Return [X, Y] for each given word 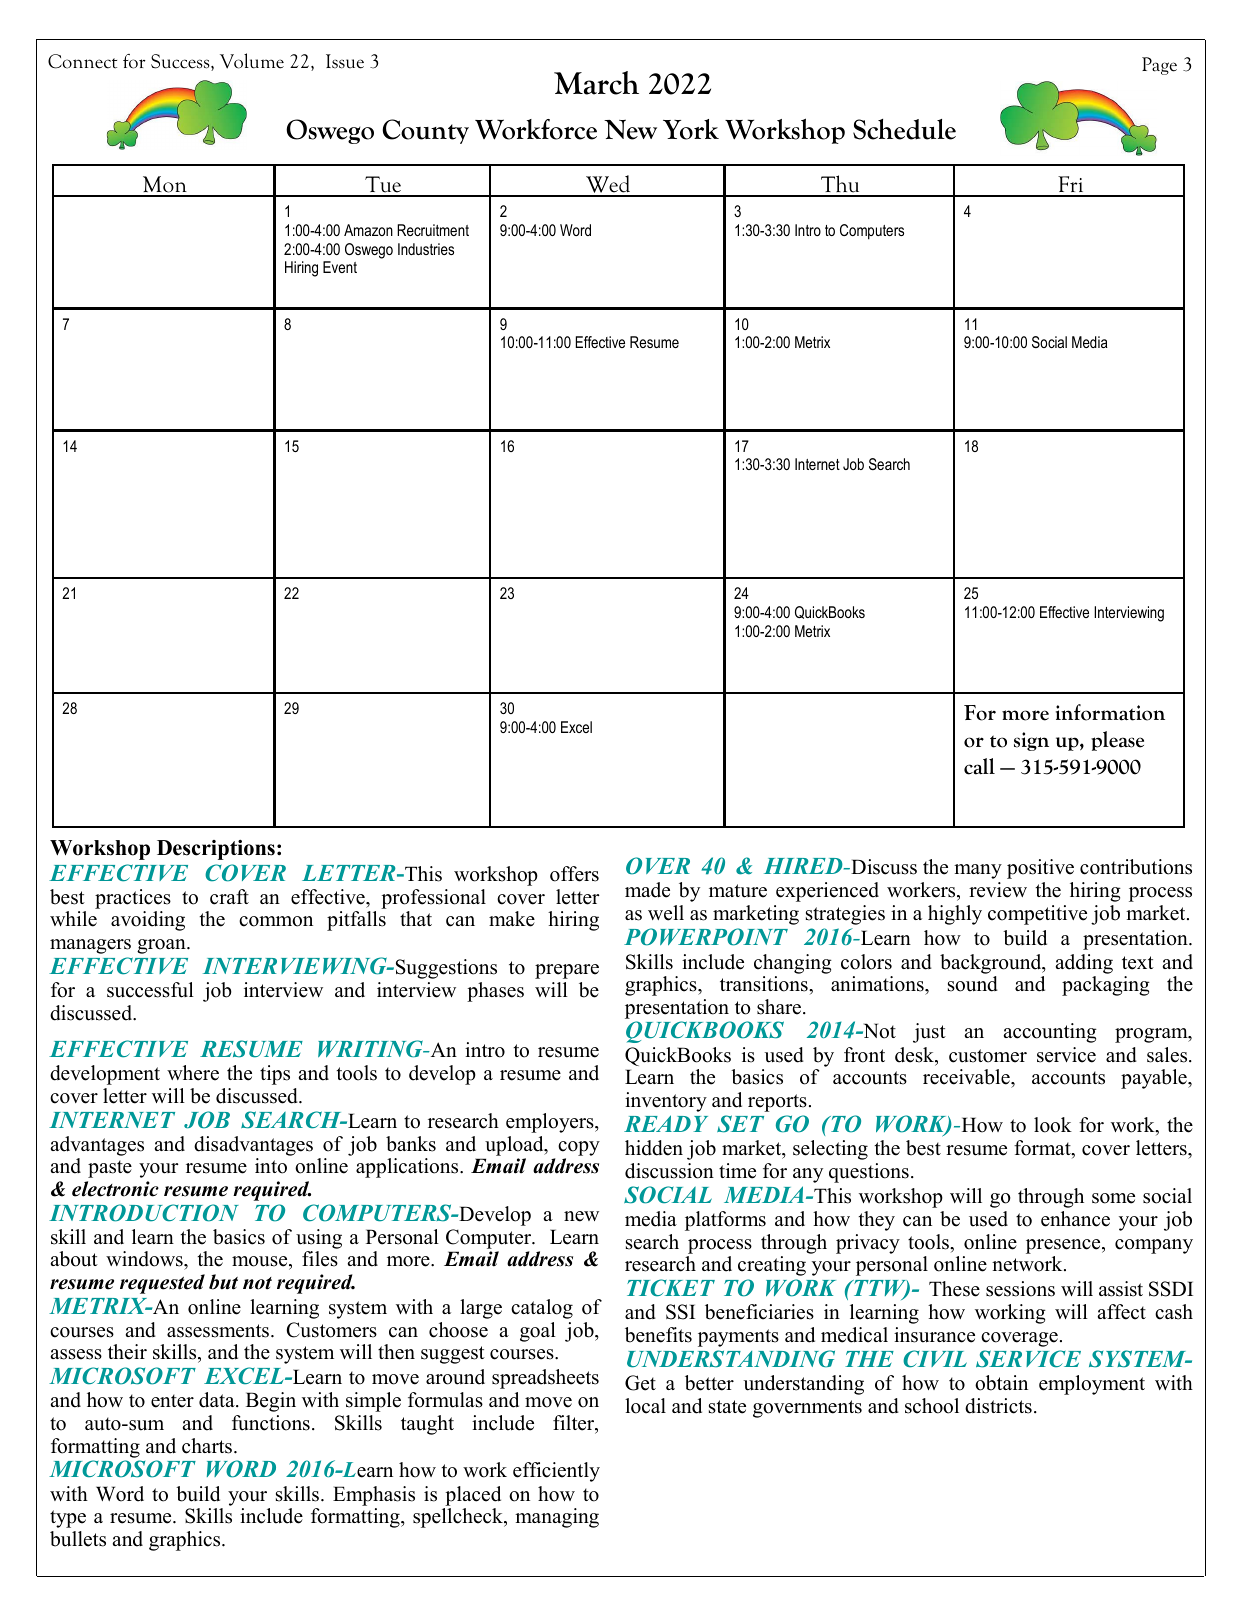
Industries [426, 249]
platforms [725, 1221]
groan [162, 946]
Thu [840, 185]
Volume [252, 61]
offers [574, 874]
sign [1031, 741]
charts [207, 1446]
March [596, 83]
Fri [1071, 186]
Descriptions [216, 850]
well [666, 913]
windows [145, 1260]
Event [340, 267]
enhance [1075, 1219]
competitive [1037, 915]
